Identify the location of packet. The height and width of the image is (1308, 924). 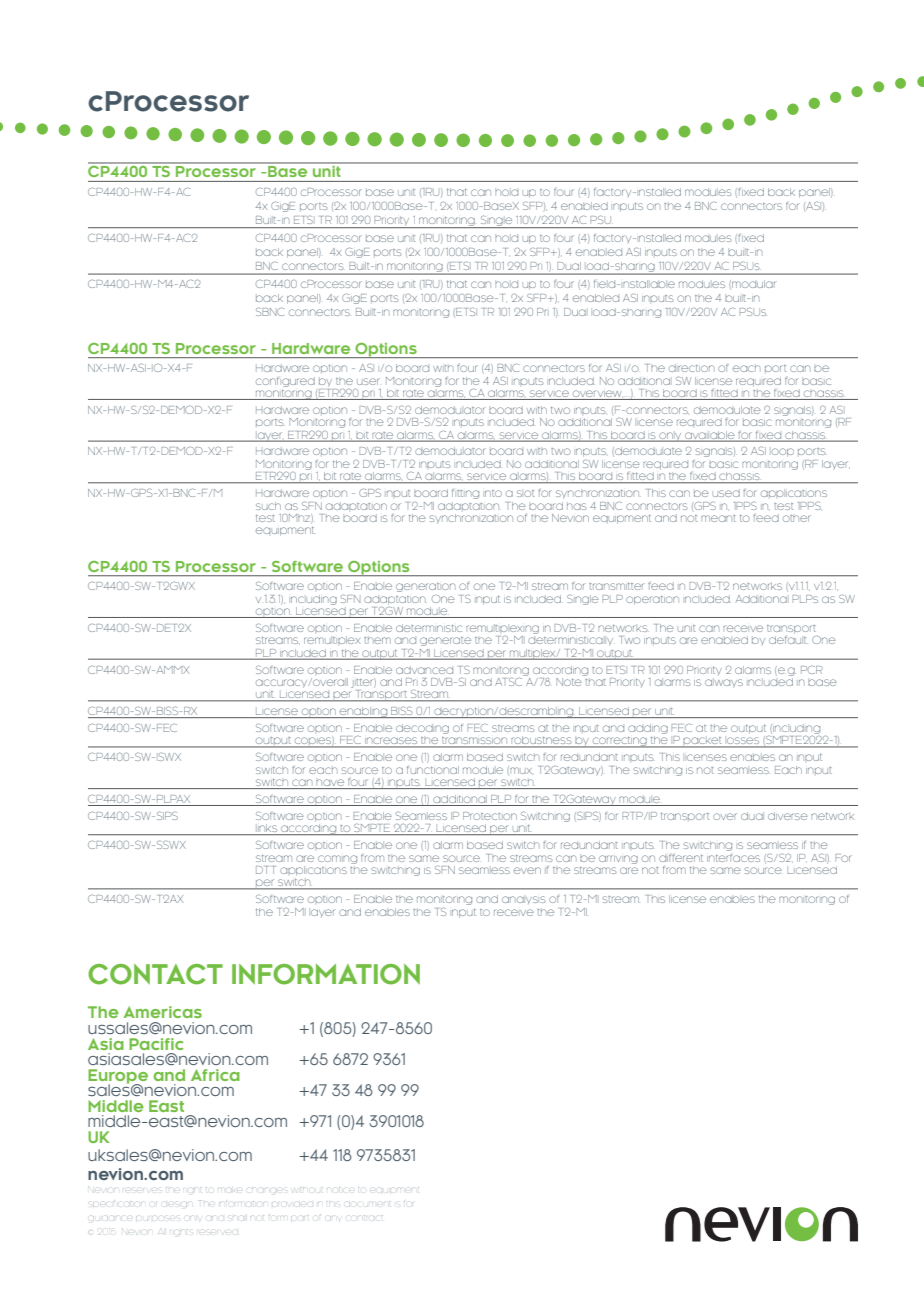
(702, 742).
